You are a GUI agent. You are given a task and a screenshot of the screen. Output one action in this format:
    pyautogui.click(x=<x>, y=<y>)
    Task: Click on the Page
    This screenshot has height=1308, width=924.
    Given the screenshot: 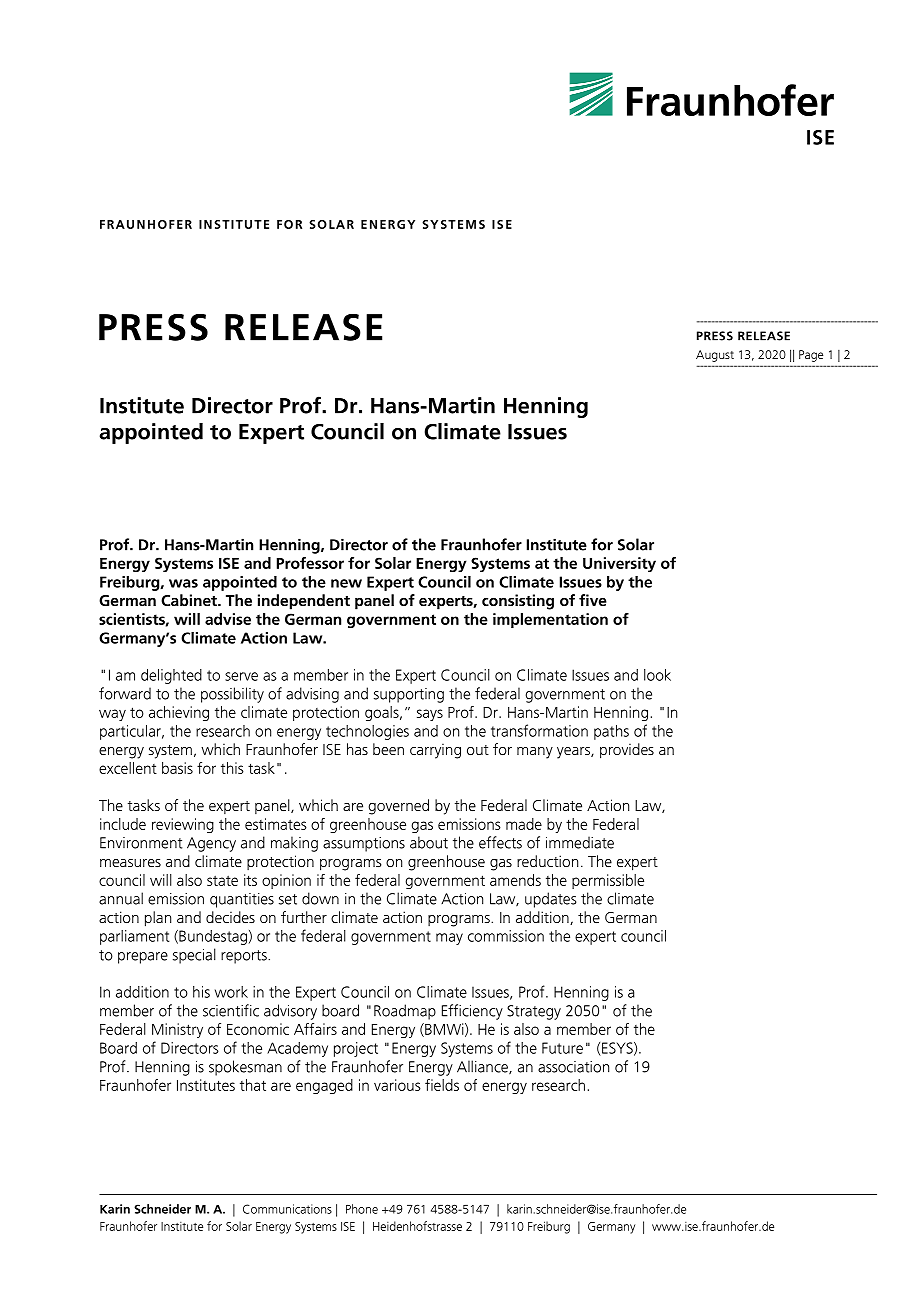 What is the action you would take?
    pyautogui.click(x=811, y=356)
